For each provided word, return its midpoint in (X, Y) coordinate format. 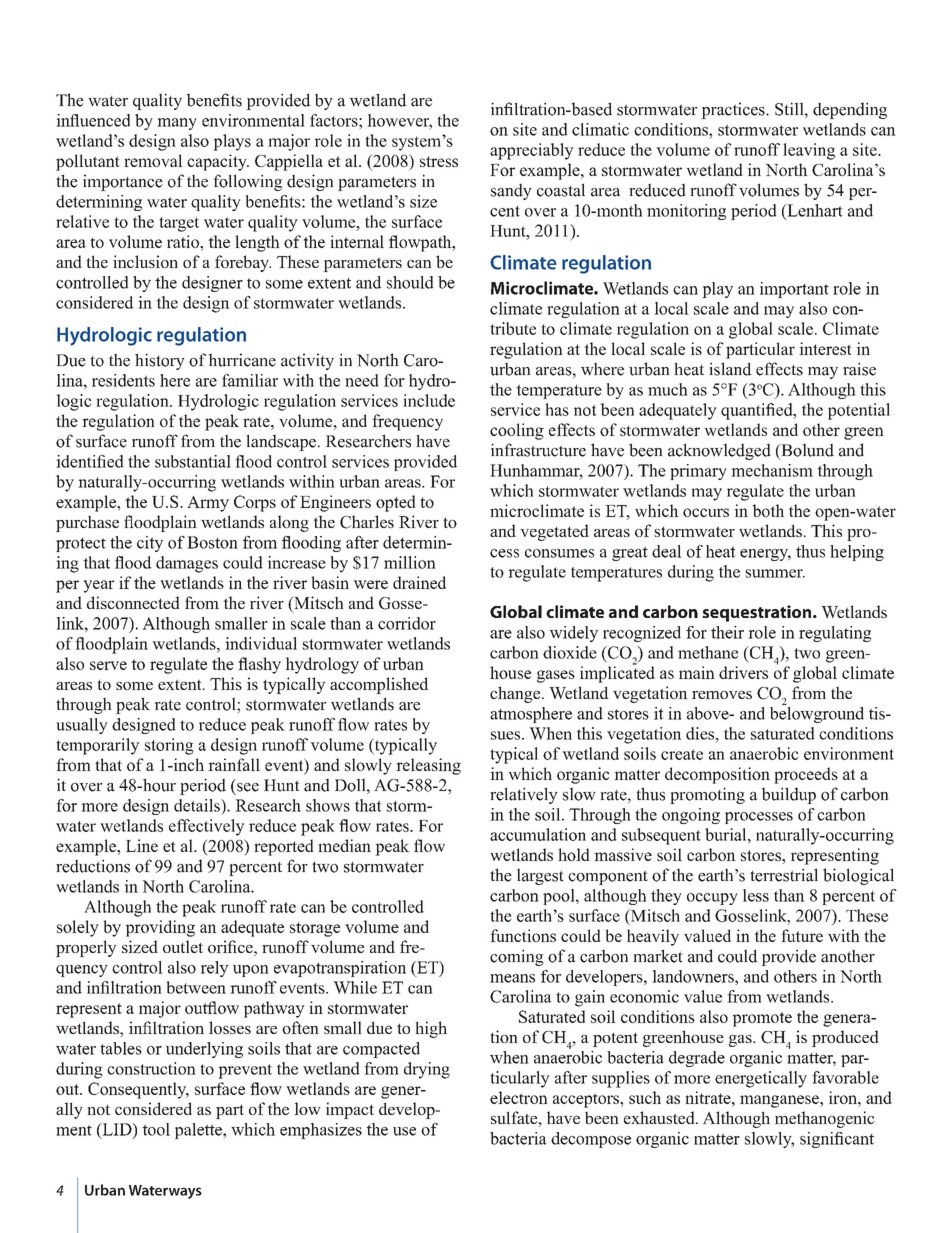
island (730, 369)
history (160, 361)
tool (156, 1129)
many (177, 124)
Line (142, 845)
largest (540, 876)
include (429, 400)
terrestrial (784, 875)
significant (837, 1140)
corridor (407, 623)
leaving (809, 151)
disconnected (133, 602)
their (727, 632)
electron (519, 1097)
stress (439, 161)
